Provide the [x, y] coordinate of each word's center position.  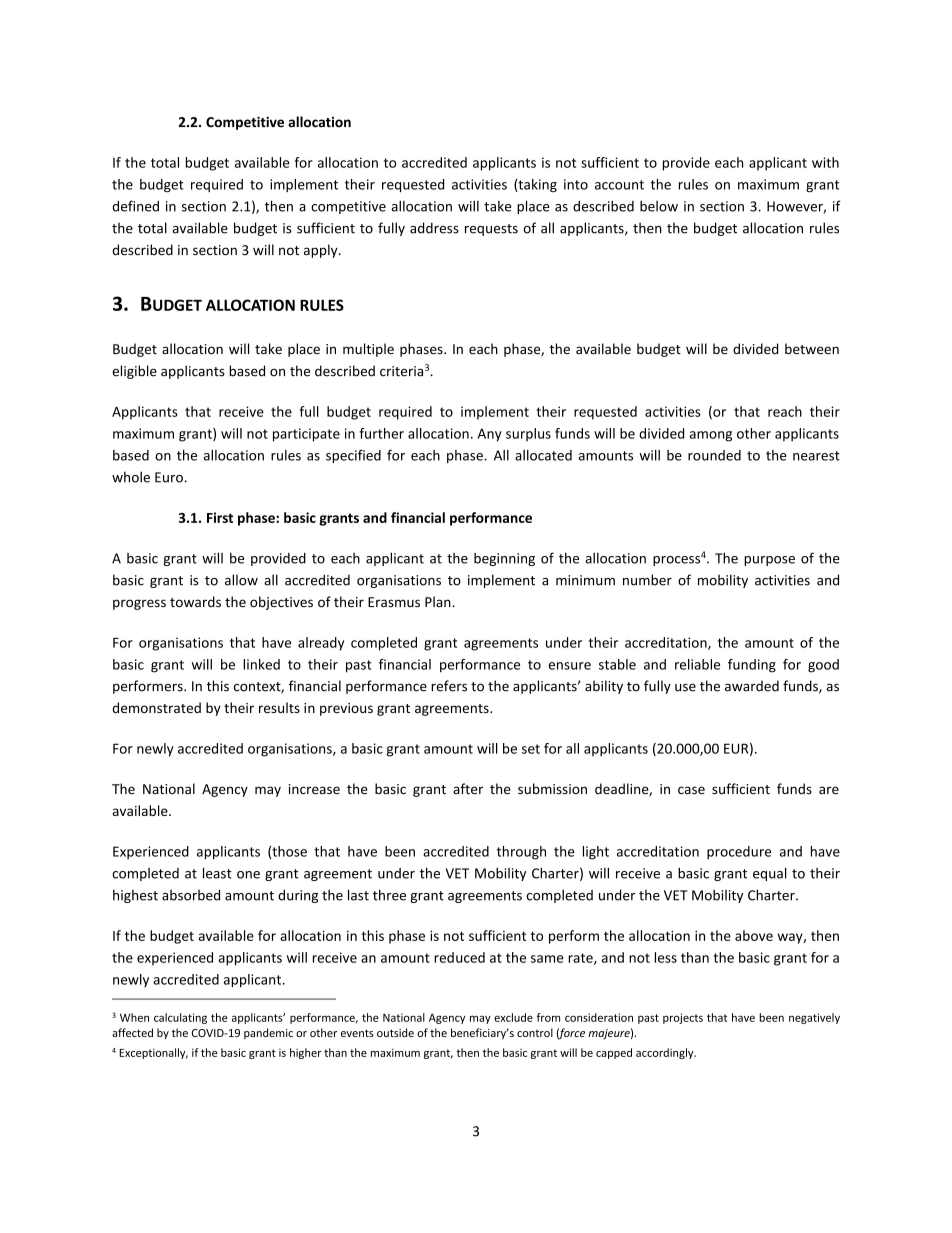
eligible [134, 372]
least [217, 873]
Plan [439, 601]
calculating [180, 1018]
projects [683, 1018]
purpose [769, 561]
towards [195, 601]
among [711, 436]
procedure [739, 853]
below [659, 206]
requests [491, 230]
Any [490, 435]
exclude [513, 1017]
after [468, 789]
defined [135, 206]
